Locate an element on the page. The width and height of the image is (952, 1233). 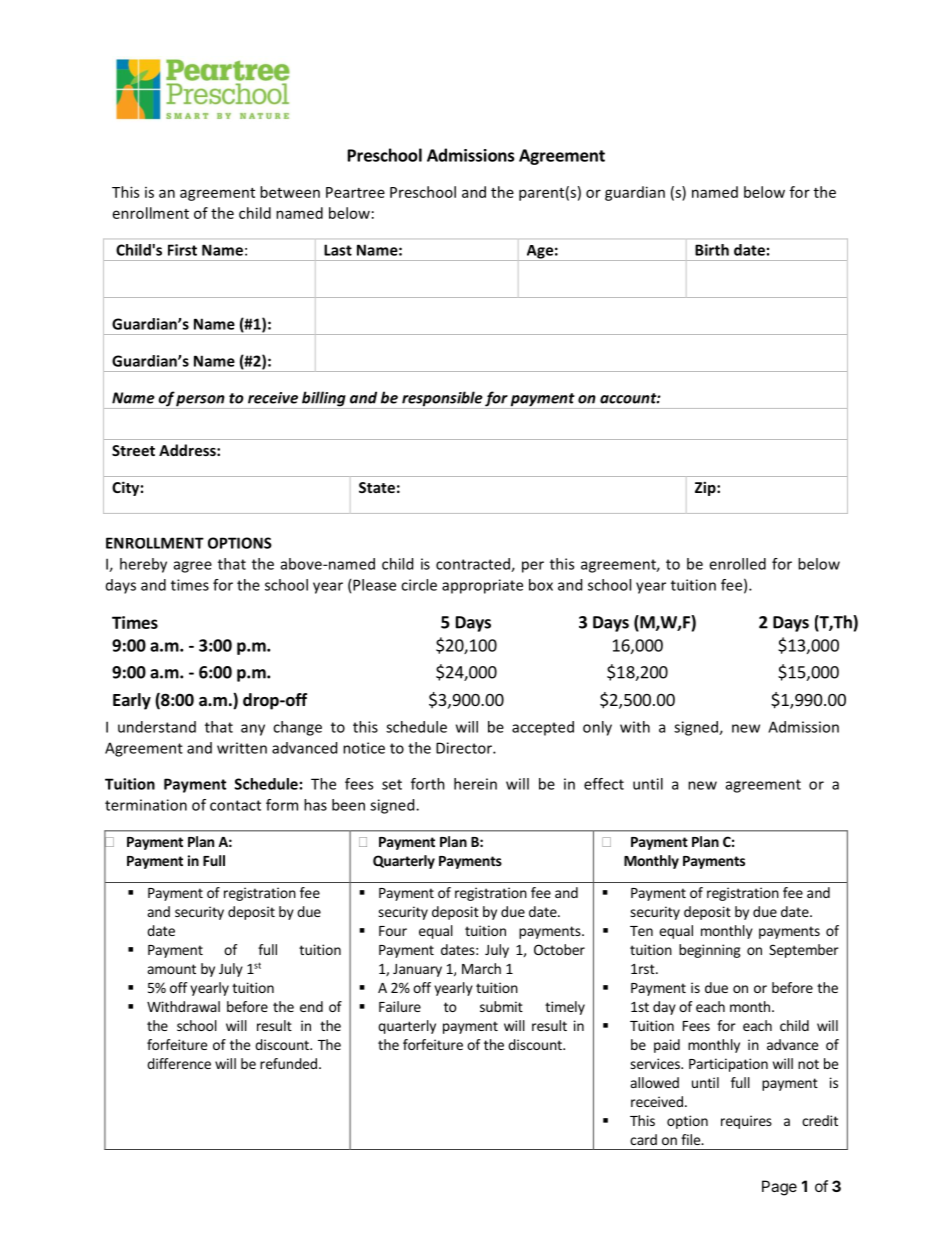
Birth is located at coordinates (712, 250).
